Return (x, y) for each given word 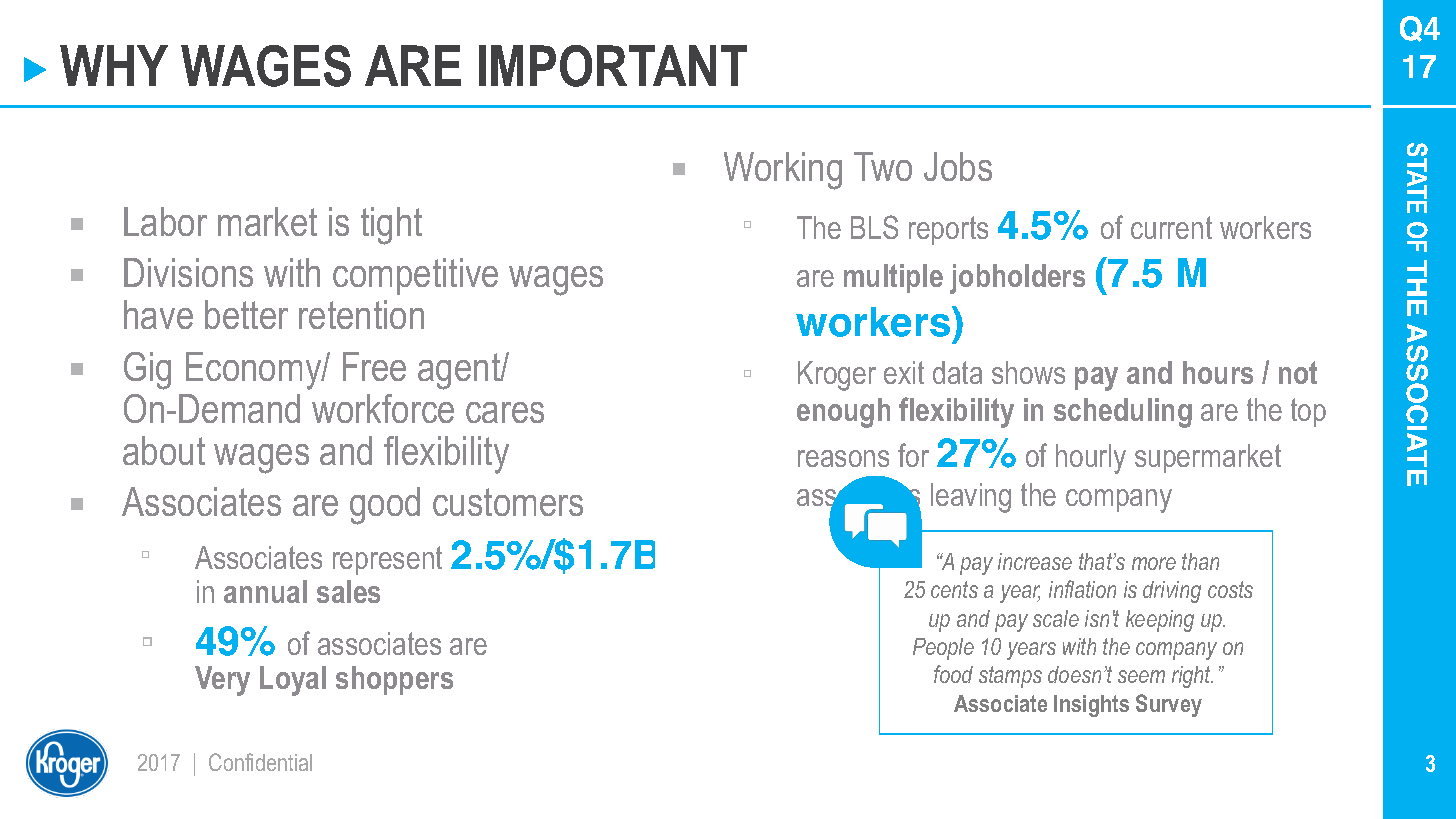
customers (508, 502)
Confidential (260, 762)
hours (1218, 372)
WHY (114, 65)
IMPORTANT (613, 66)
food (953, 674)
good (385, 506)
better (246, 314)
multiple (893, 278)
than (1200, 561)
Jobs (958, 166)
